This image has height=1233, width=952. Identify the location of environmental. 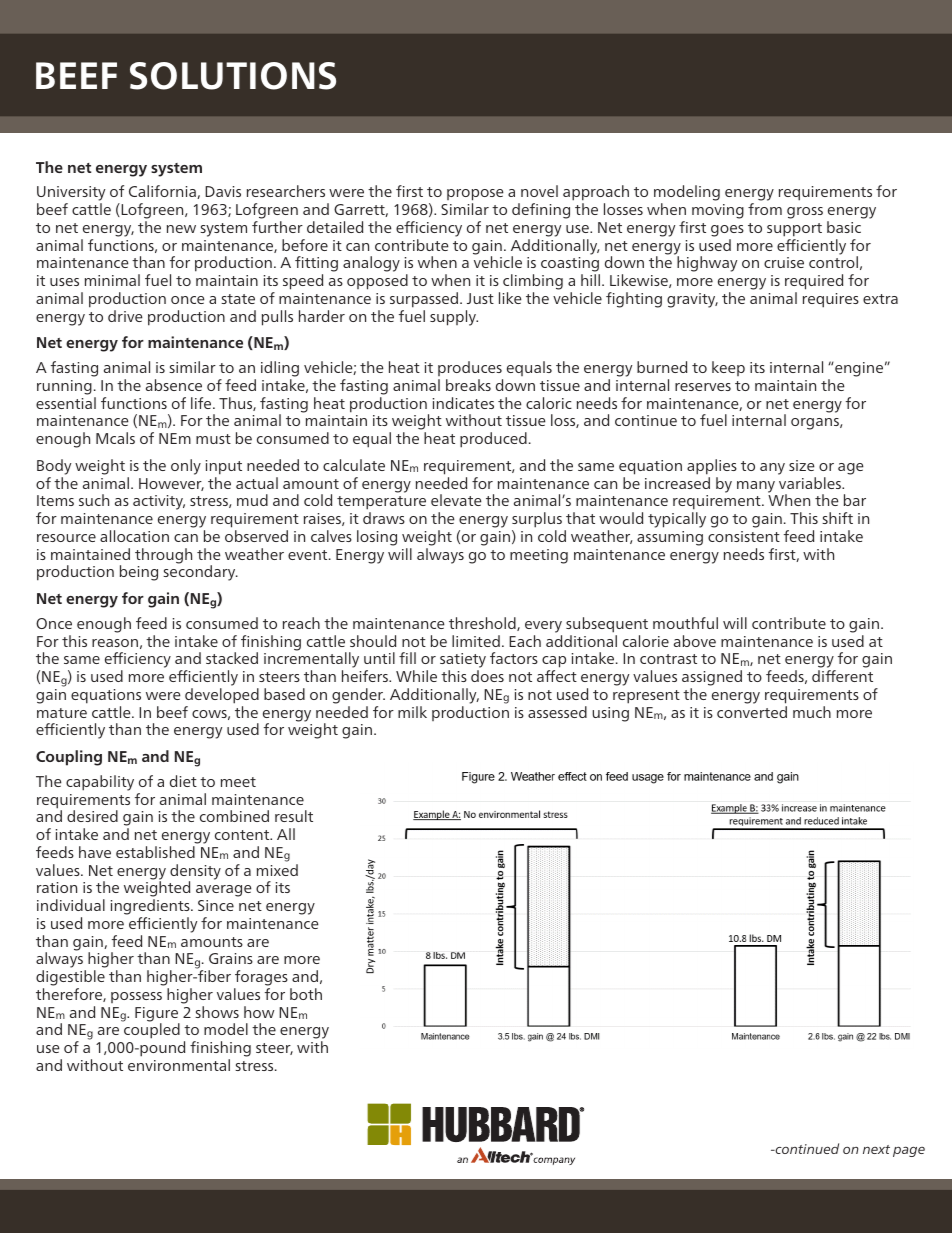
(179, 1065).
